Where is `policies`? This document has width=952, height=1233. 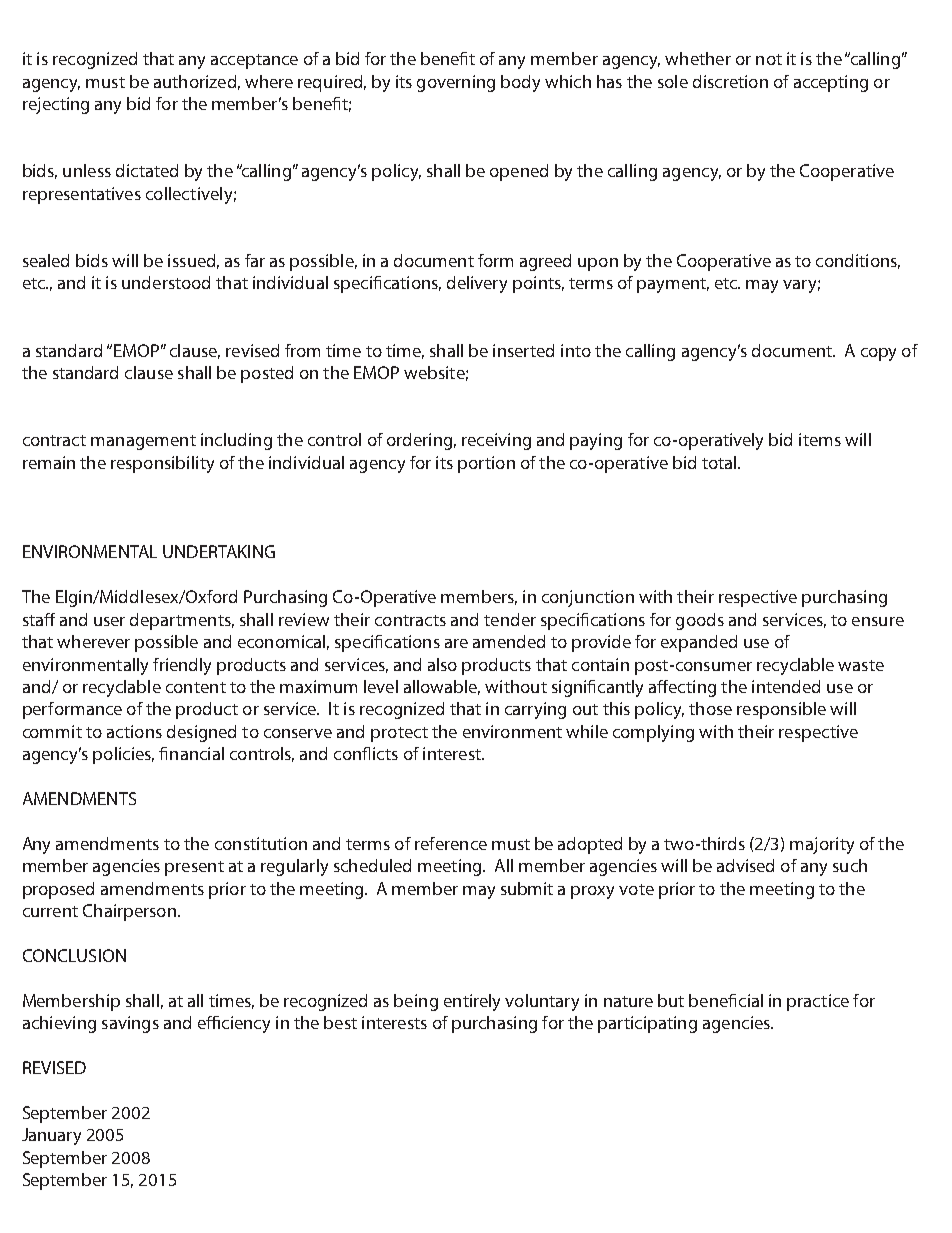 policies is located at coordinates (123, 755).
